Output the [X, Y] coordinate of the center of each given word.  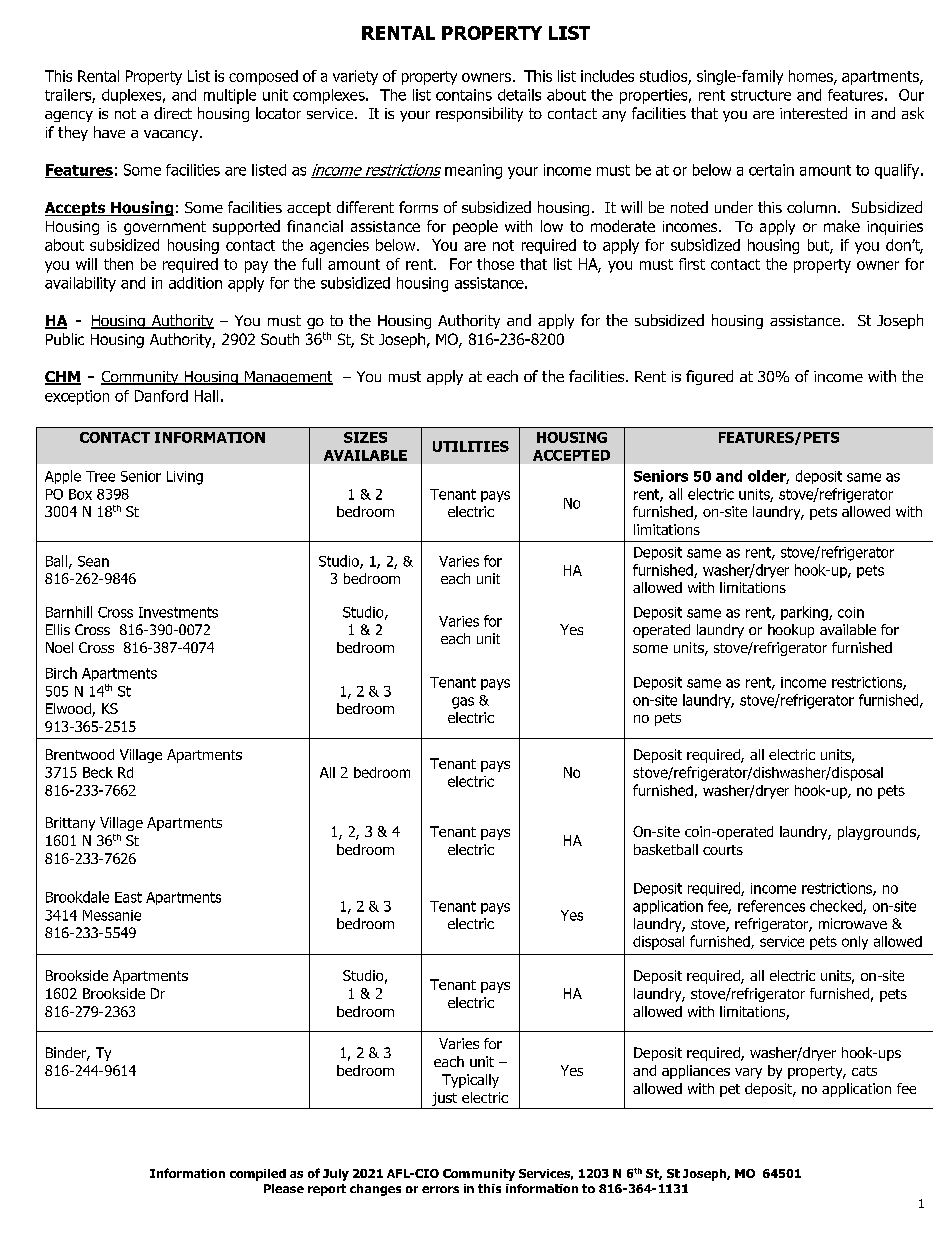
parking [805, 613]
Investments [178, 612]
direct [173, 113]
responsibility [479, 114]
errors [440, 1189]
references [771, 906]
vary [748, 1073]
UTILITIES [471, 446]
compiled [258, 1175]
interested [813, 113]
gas [463, 703]
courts [723, 850]
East [128, 897]
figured [709, 377]
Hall [206, 396]
